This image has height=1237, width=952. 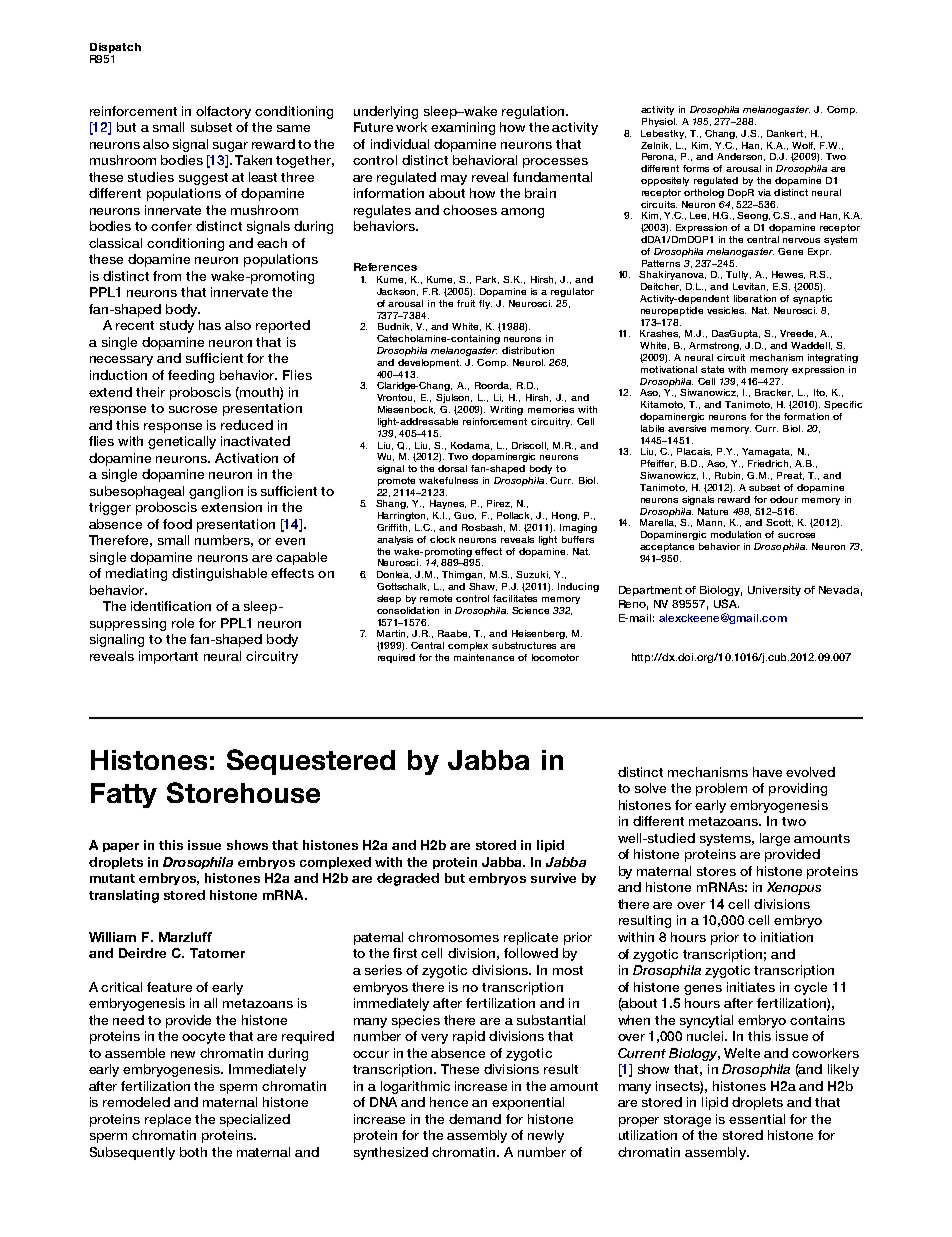 What do you see at coordinates (803, 146) in the image?
I see `Wolf` at bounding box center [803, 146].
